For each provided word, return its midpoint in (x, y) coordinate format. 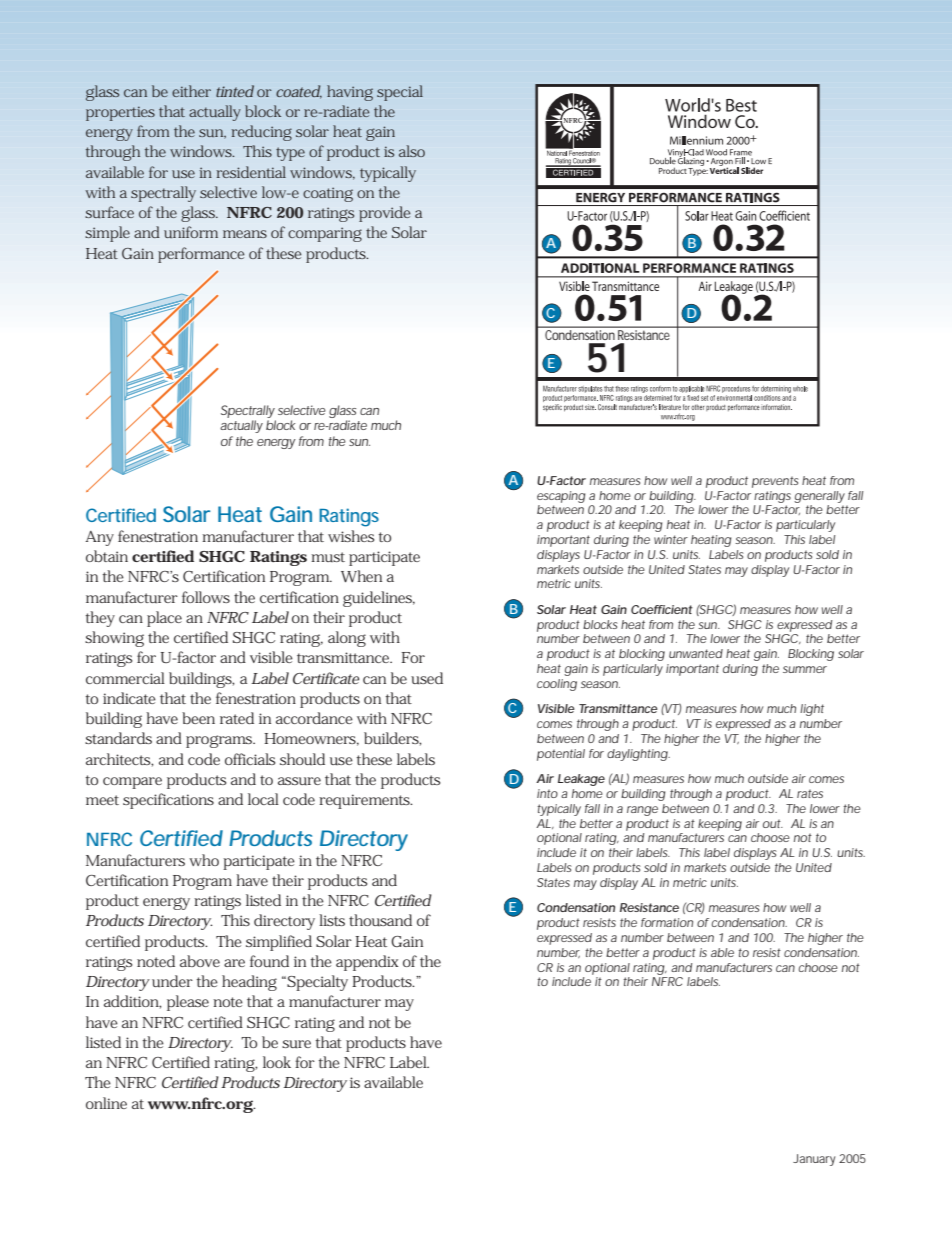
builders (393, 739)
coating (328, 194)
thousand (380, 920)
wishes (351, 536)
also (412, 151)
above (200, 961)
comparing (325, 234)
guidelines (379, 599)
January (814, 1160)
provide (385, 214)
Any (99, 538)
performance (201, 255)
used (427, 678)
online (106, 1103)
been (198, 718)
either (191, 91)
